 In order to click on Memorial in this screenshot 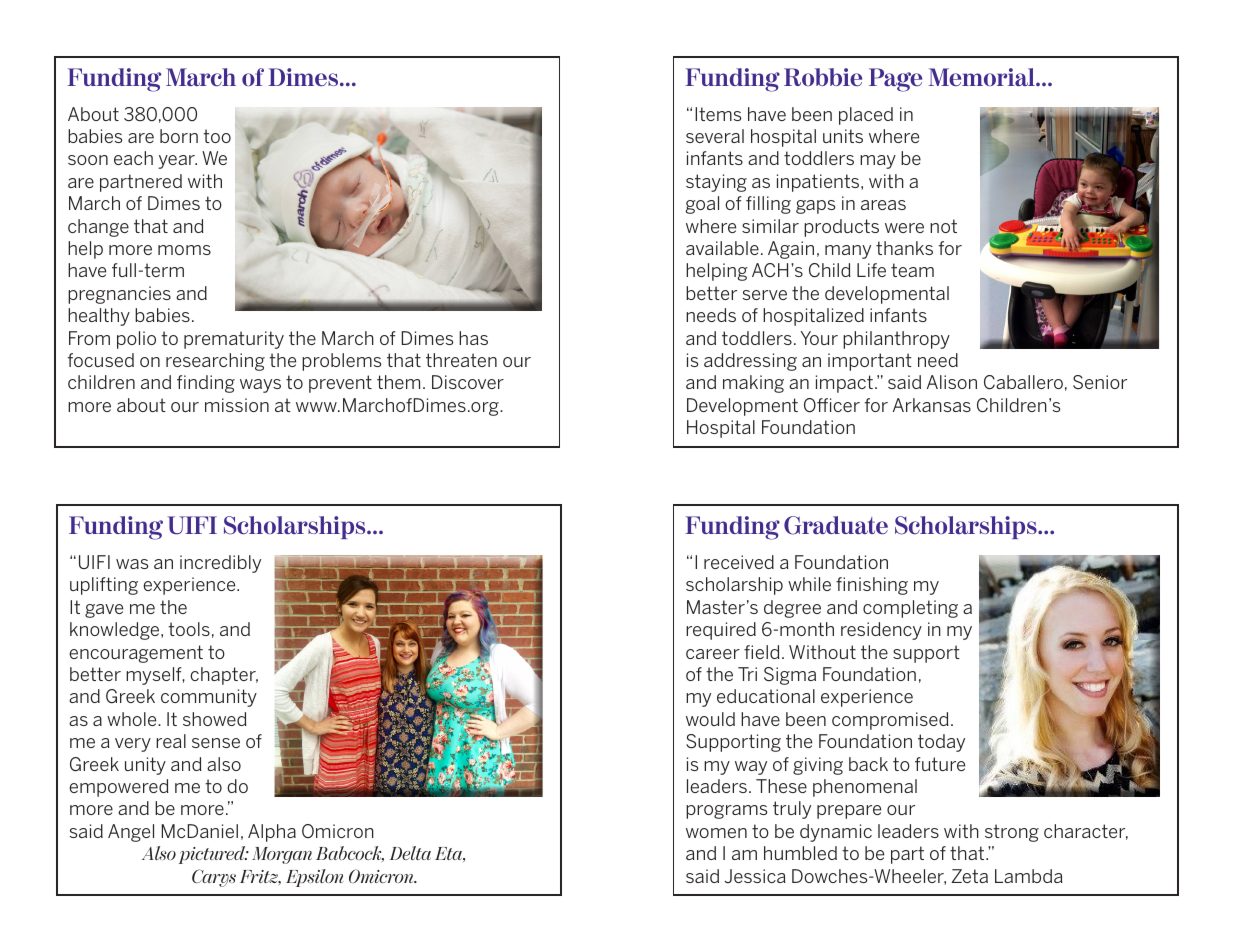, I will do `click(982, 77)`.
